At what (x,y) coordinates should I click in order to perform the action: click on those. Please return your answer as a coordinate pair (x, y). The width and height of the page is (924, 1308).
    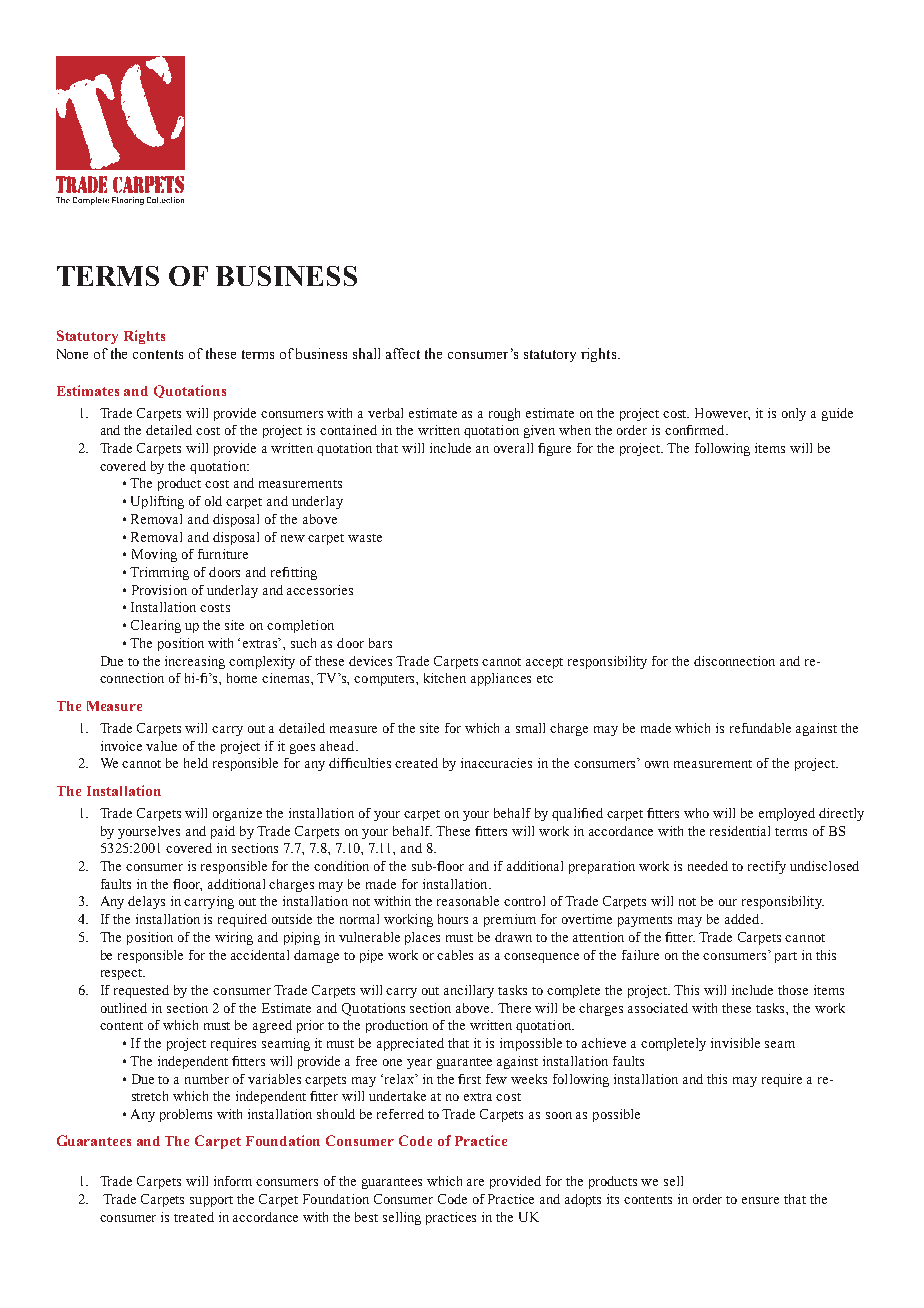
    Looking at the image, I should click on (793, 990).
